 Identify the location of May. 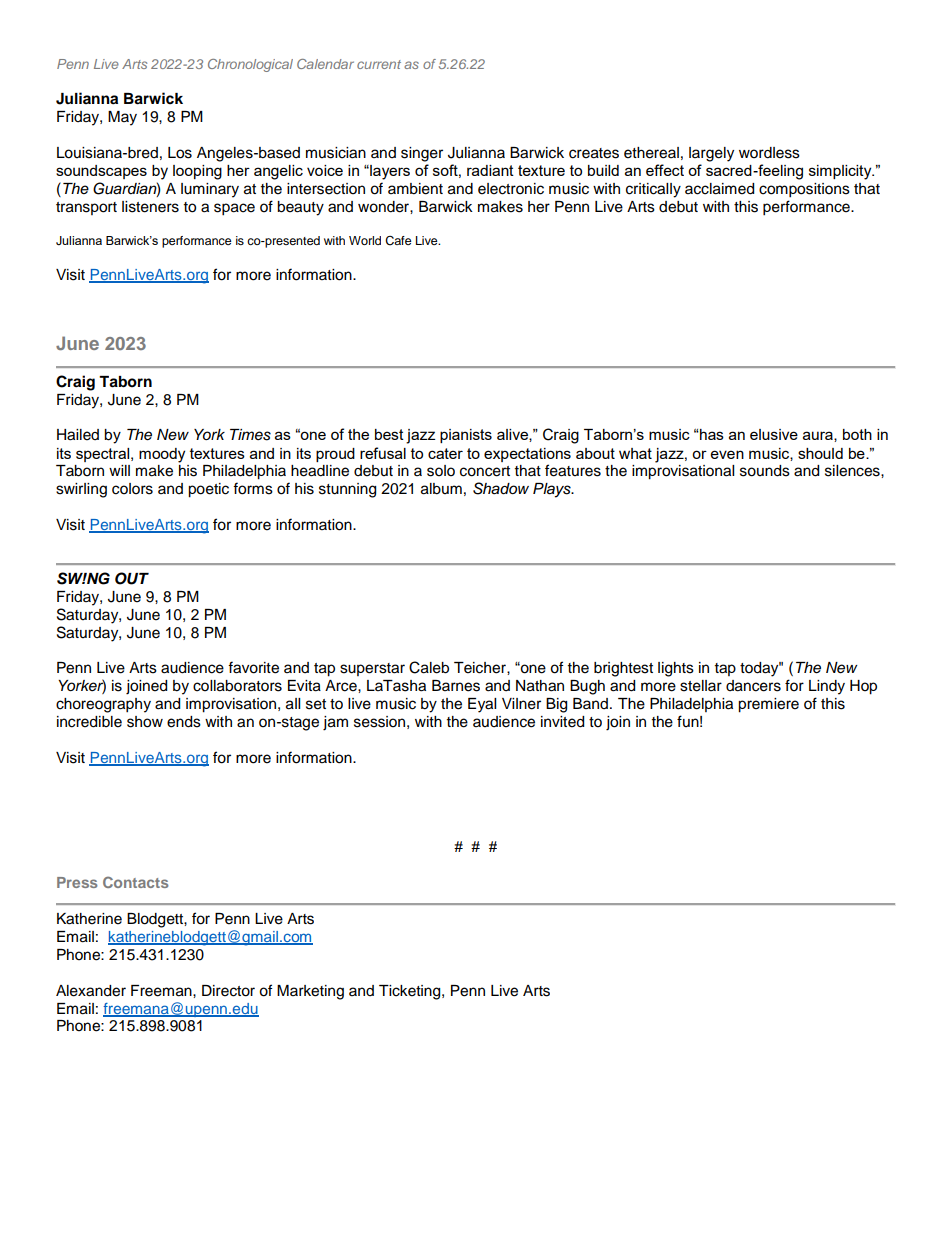
(122, 118).
